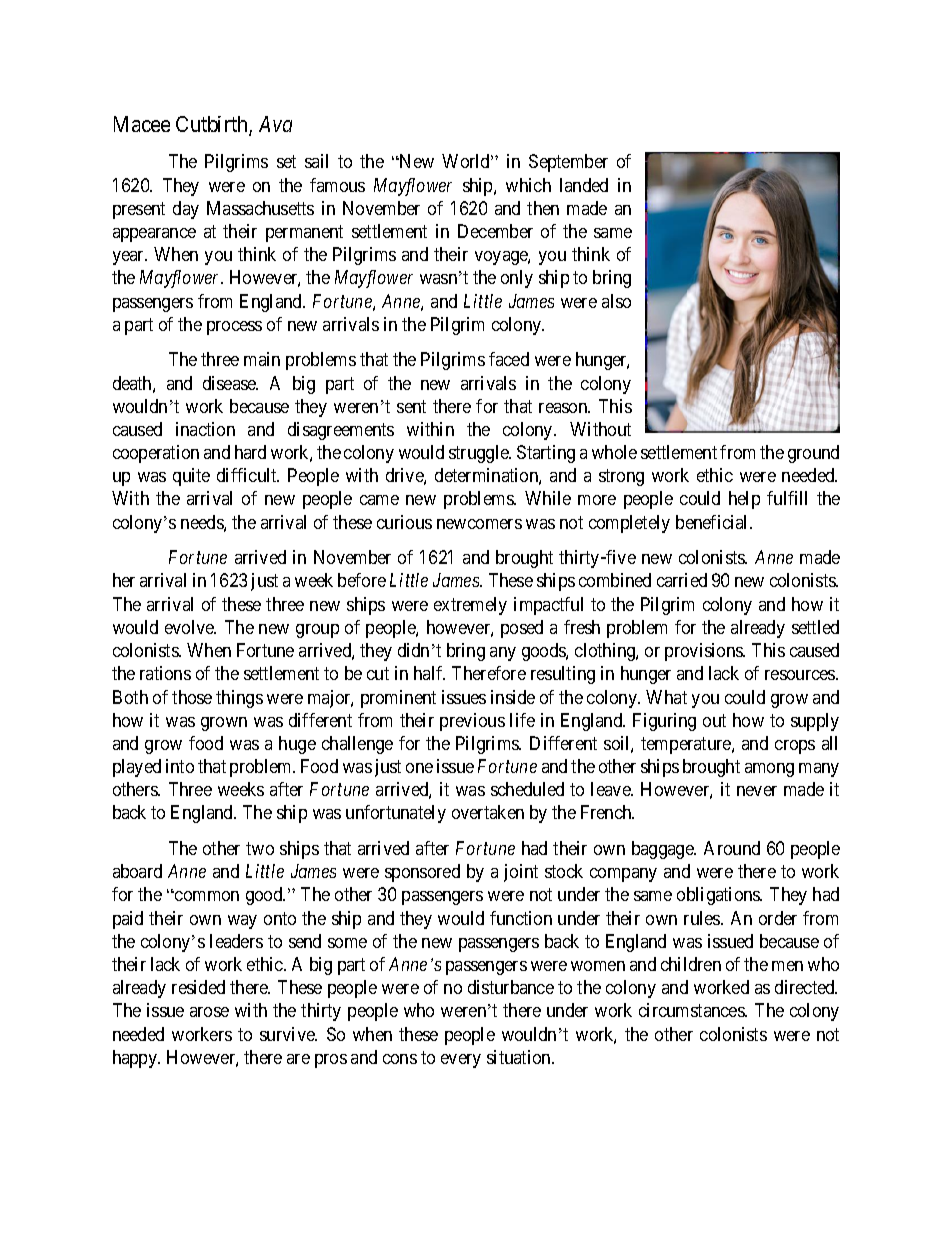  What do you see at coordinates (209, 1012) in the screenshot?
I see `arose` at bounding box center [209, 1012].
